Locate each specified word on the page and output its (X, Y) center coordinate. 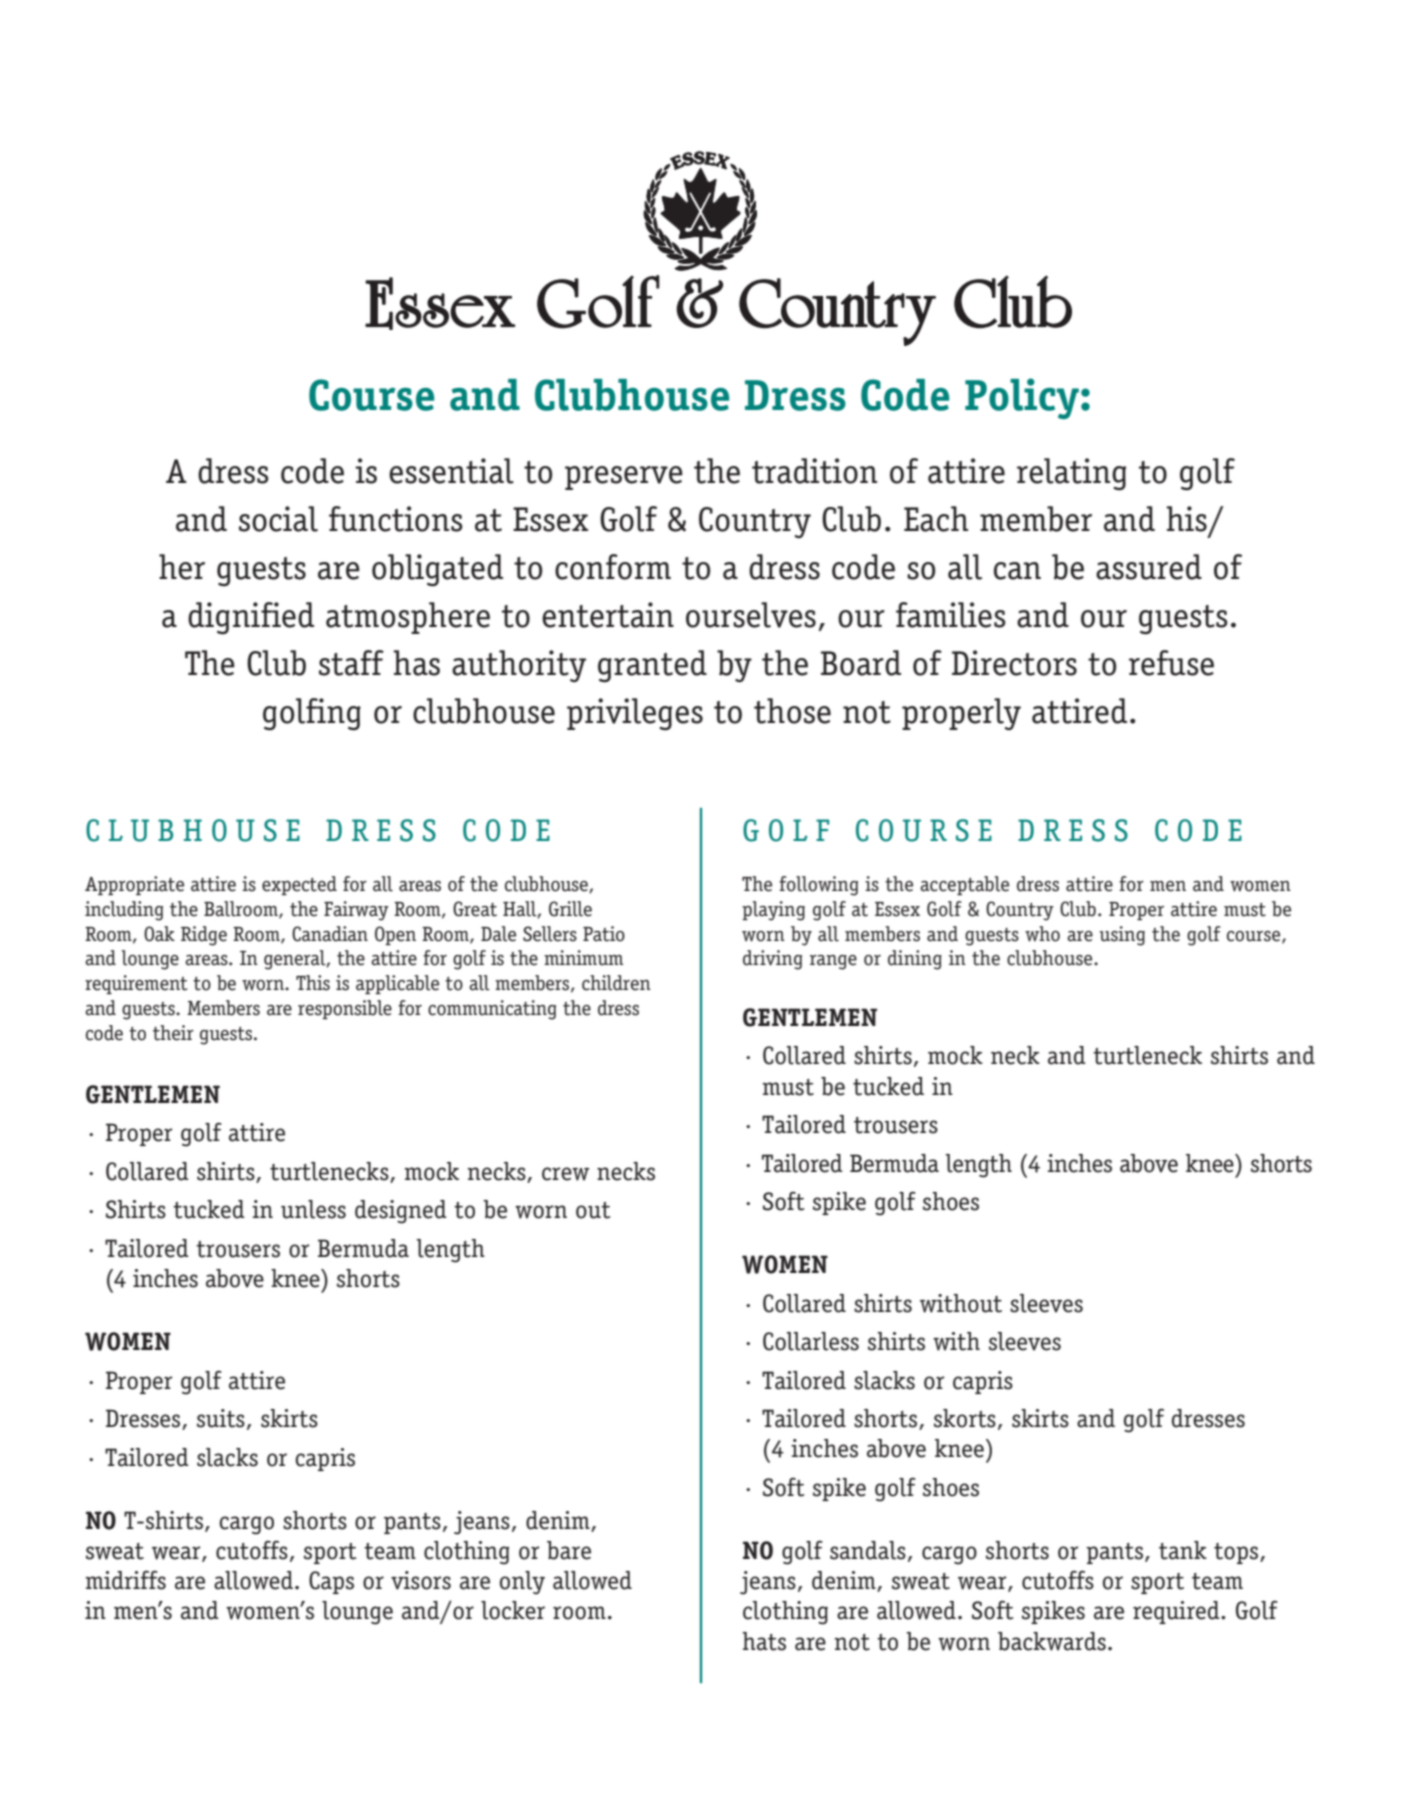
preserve (624, 478)
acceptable (964, 885)
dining (915, 960)
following (818, 886)
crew (565, 1174)
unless (313, 1209)
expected (299, 885)
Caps (331, 1582)
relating (1072, 474)
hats (764, 1641)
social (278, 519)
